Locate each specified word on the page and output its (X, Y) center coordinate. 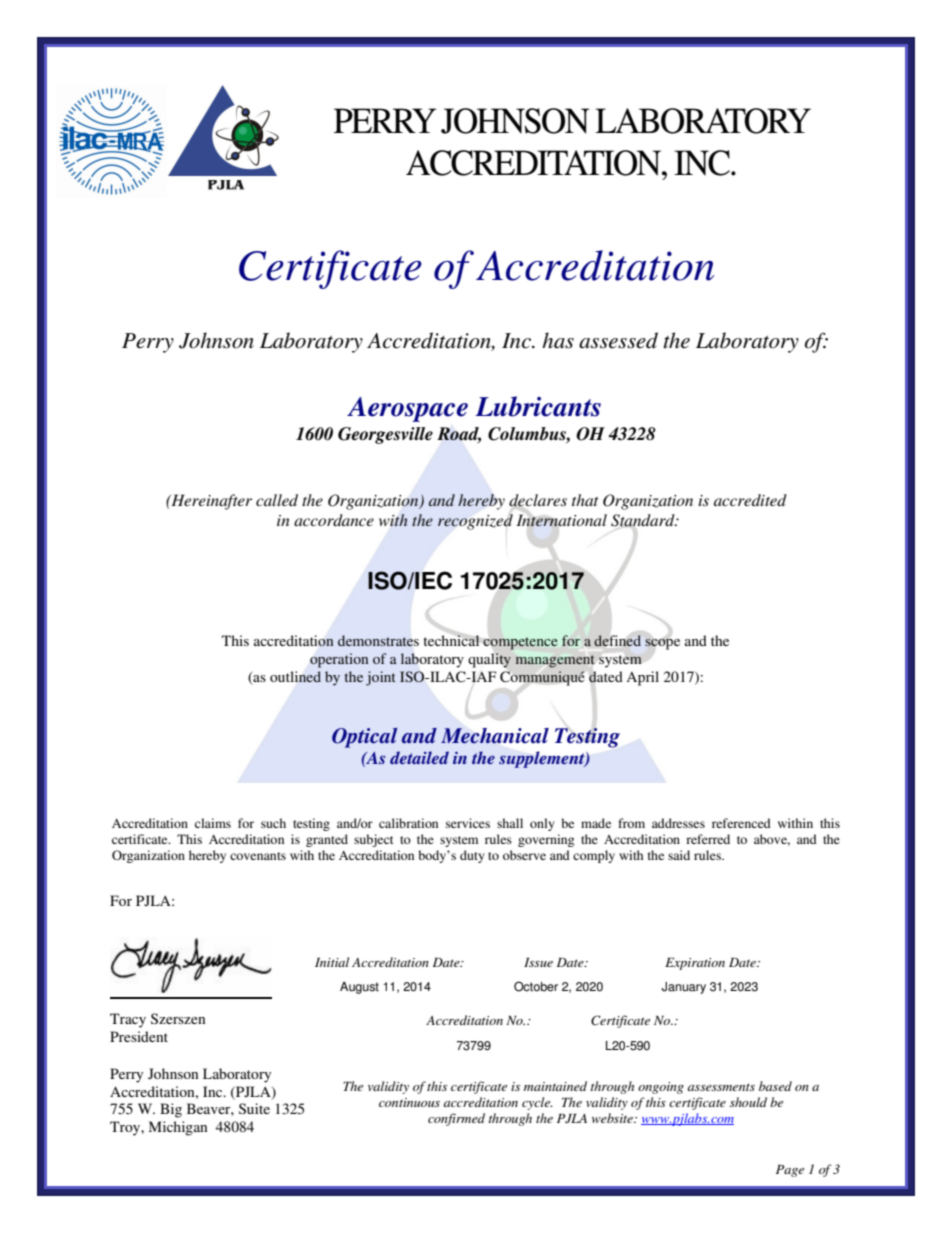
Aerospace (407, 409)
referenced (741, 823)
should (748, 1102)
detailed (419, 757)
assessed (618, 340)
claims (213, 823)
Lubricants (538, 406)
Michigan (178, 1128)
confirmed (456, 1119)
